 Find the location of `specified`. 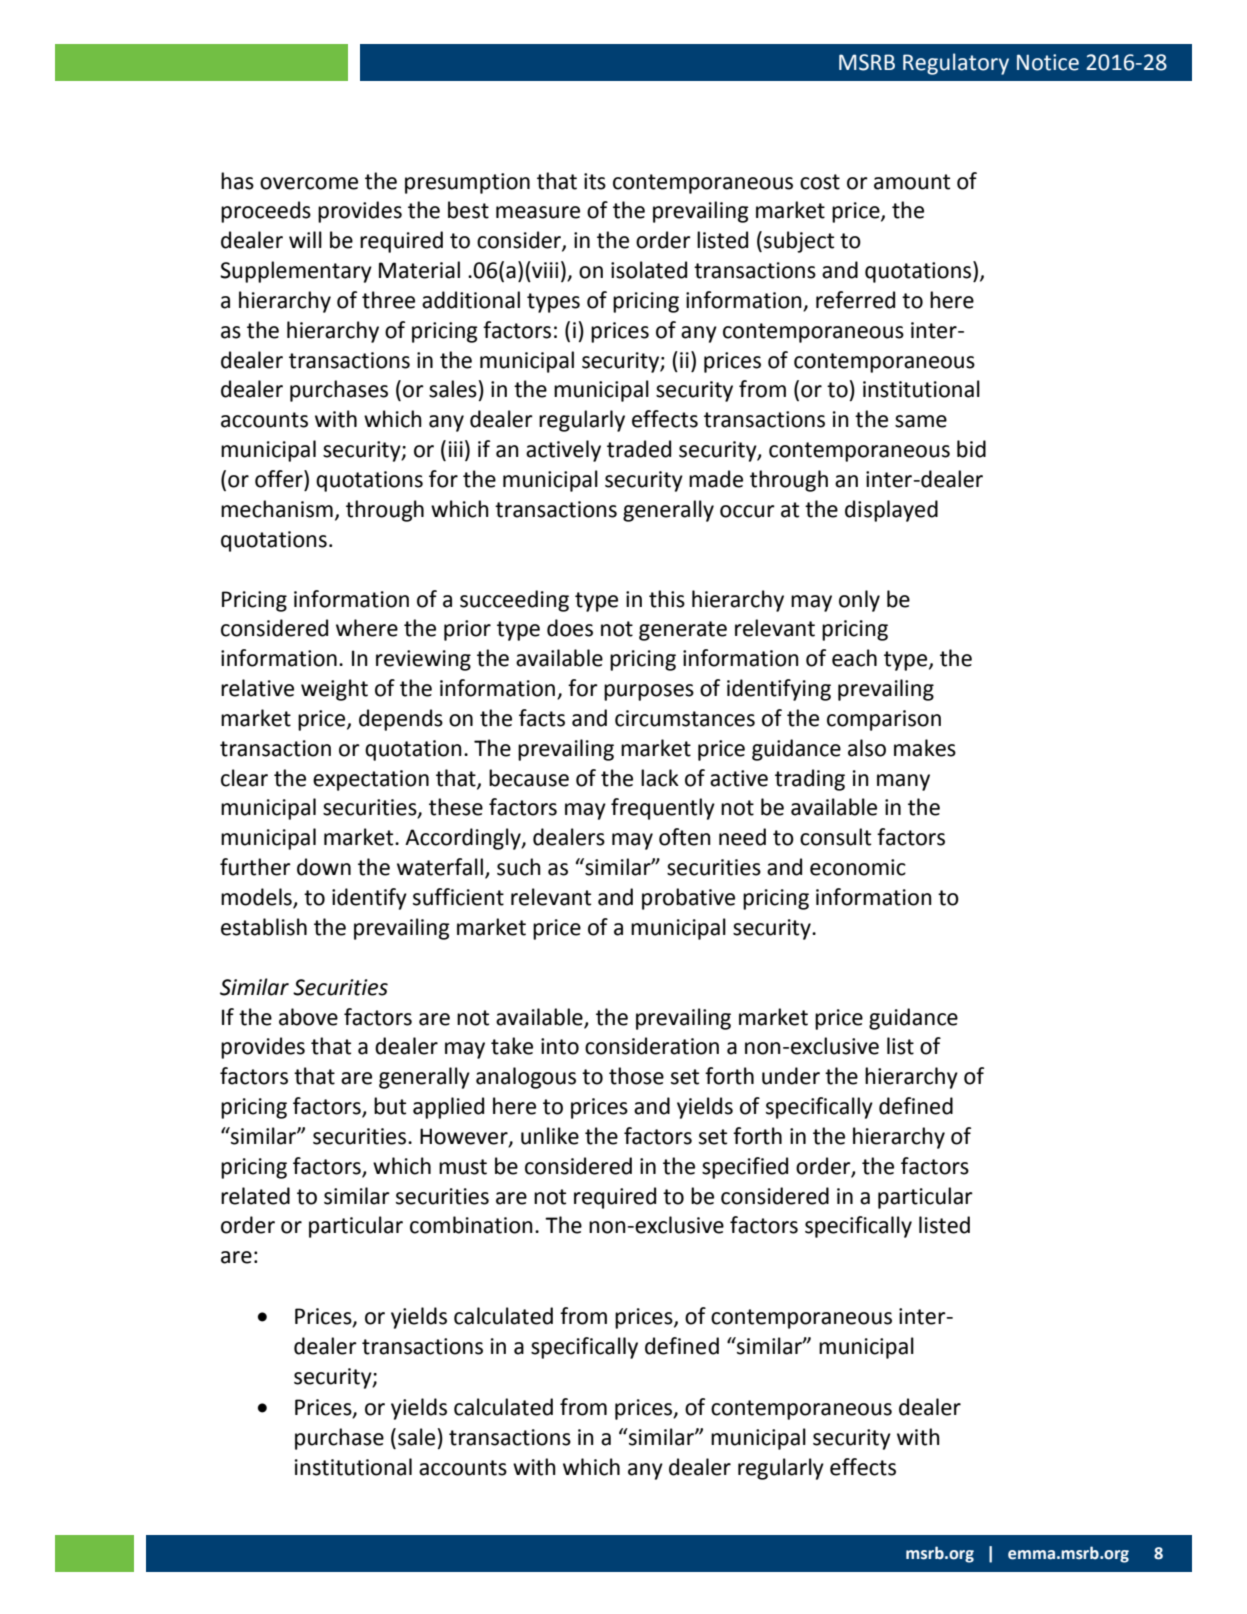

specified is located at coordinates (745, 1168).
